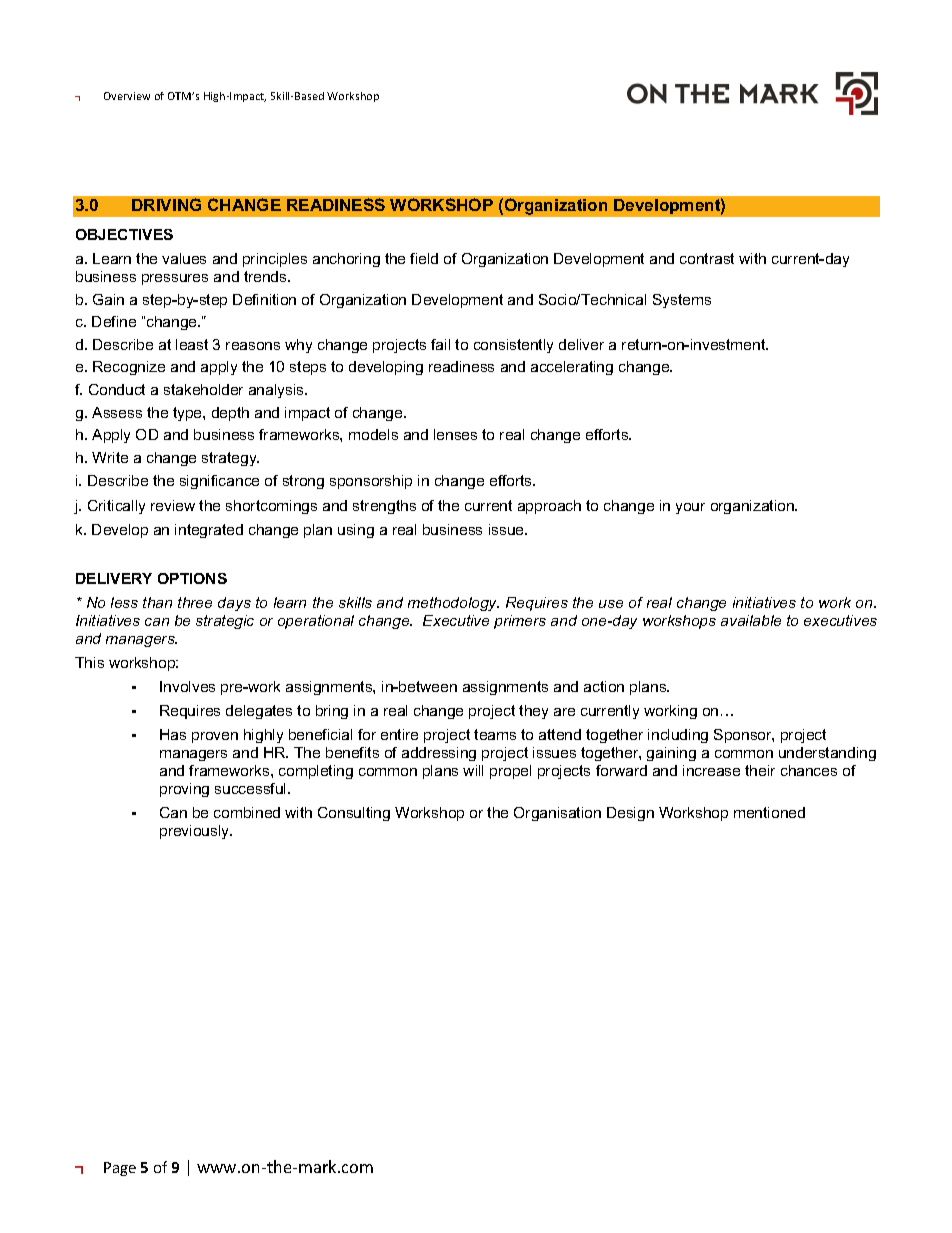  What do you see at coordinates (690, 508) in the image?
I see `your` at bounding box center [690, 508].
